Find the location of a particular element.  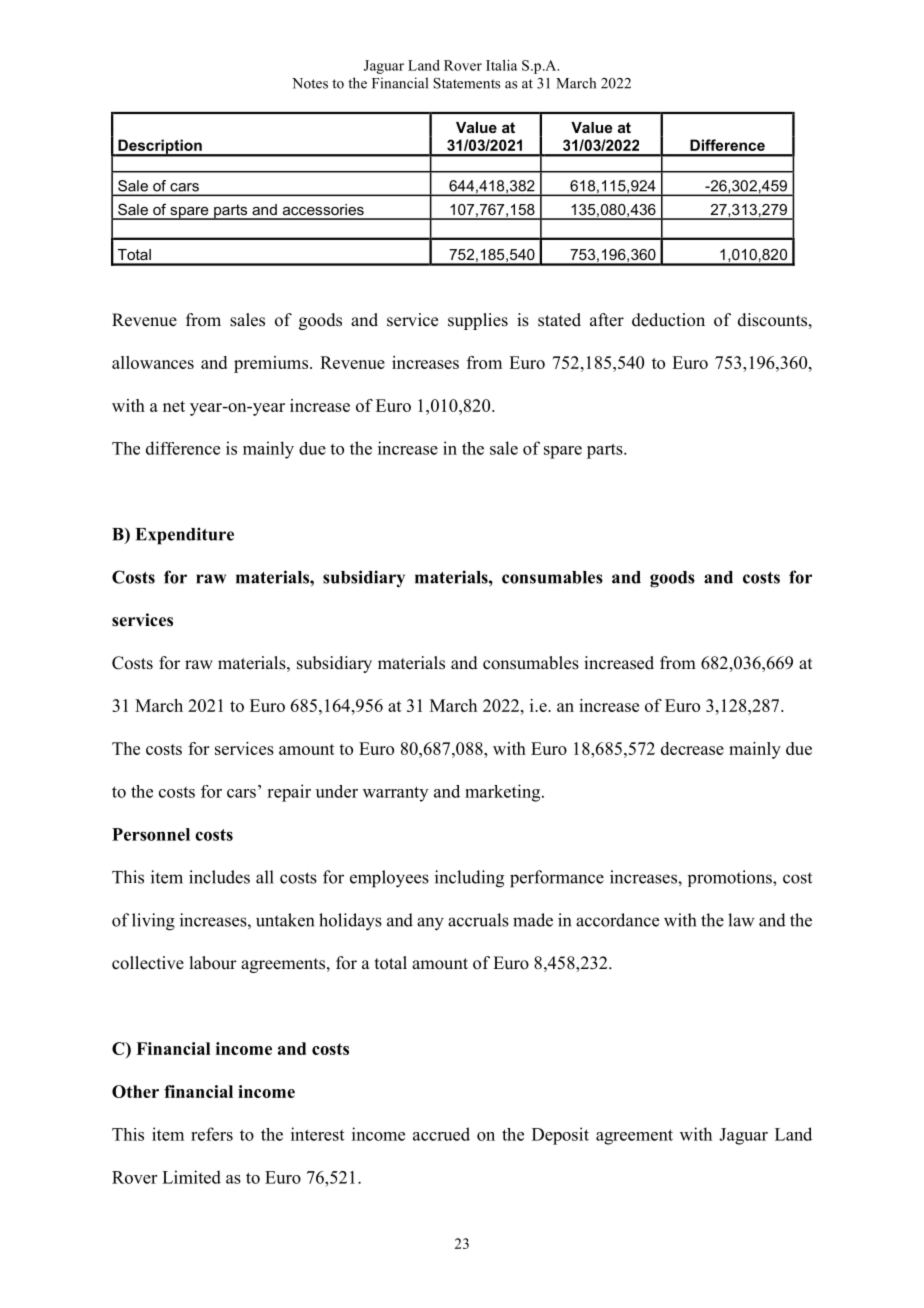

Description is located at coordinates (160, 147).
